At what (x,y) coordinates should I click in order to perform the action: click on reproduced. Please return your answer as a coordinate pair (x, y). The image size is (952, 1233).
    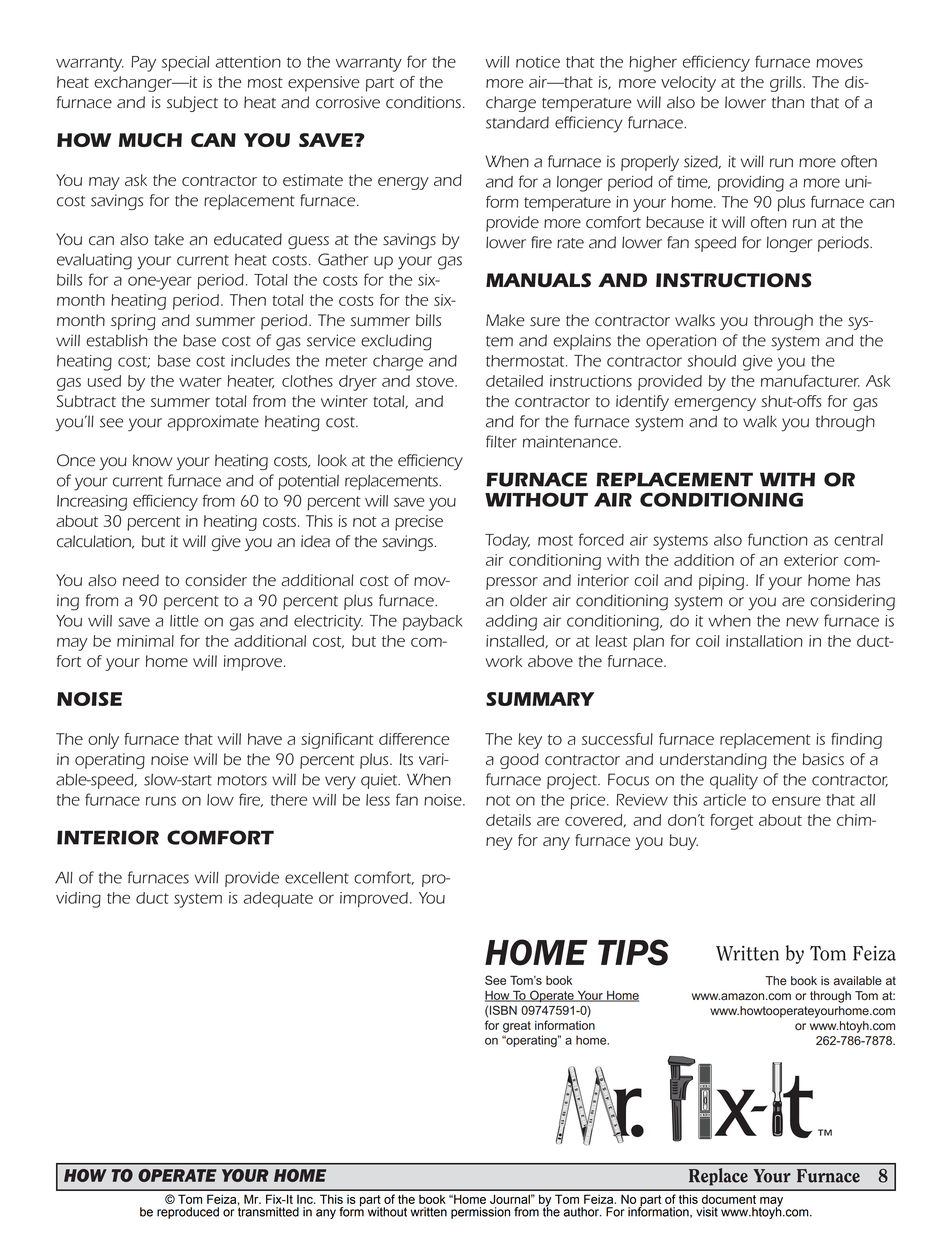
    Looking at the image, I should click on (188, 1213).
